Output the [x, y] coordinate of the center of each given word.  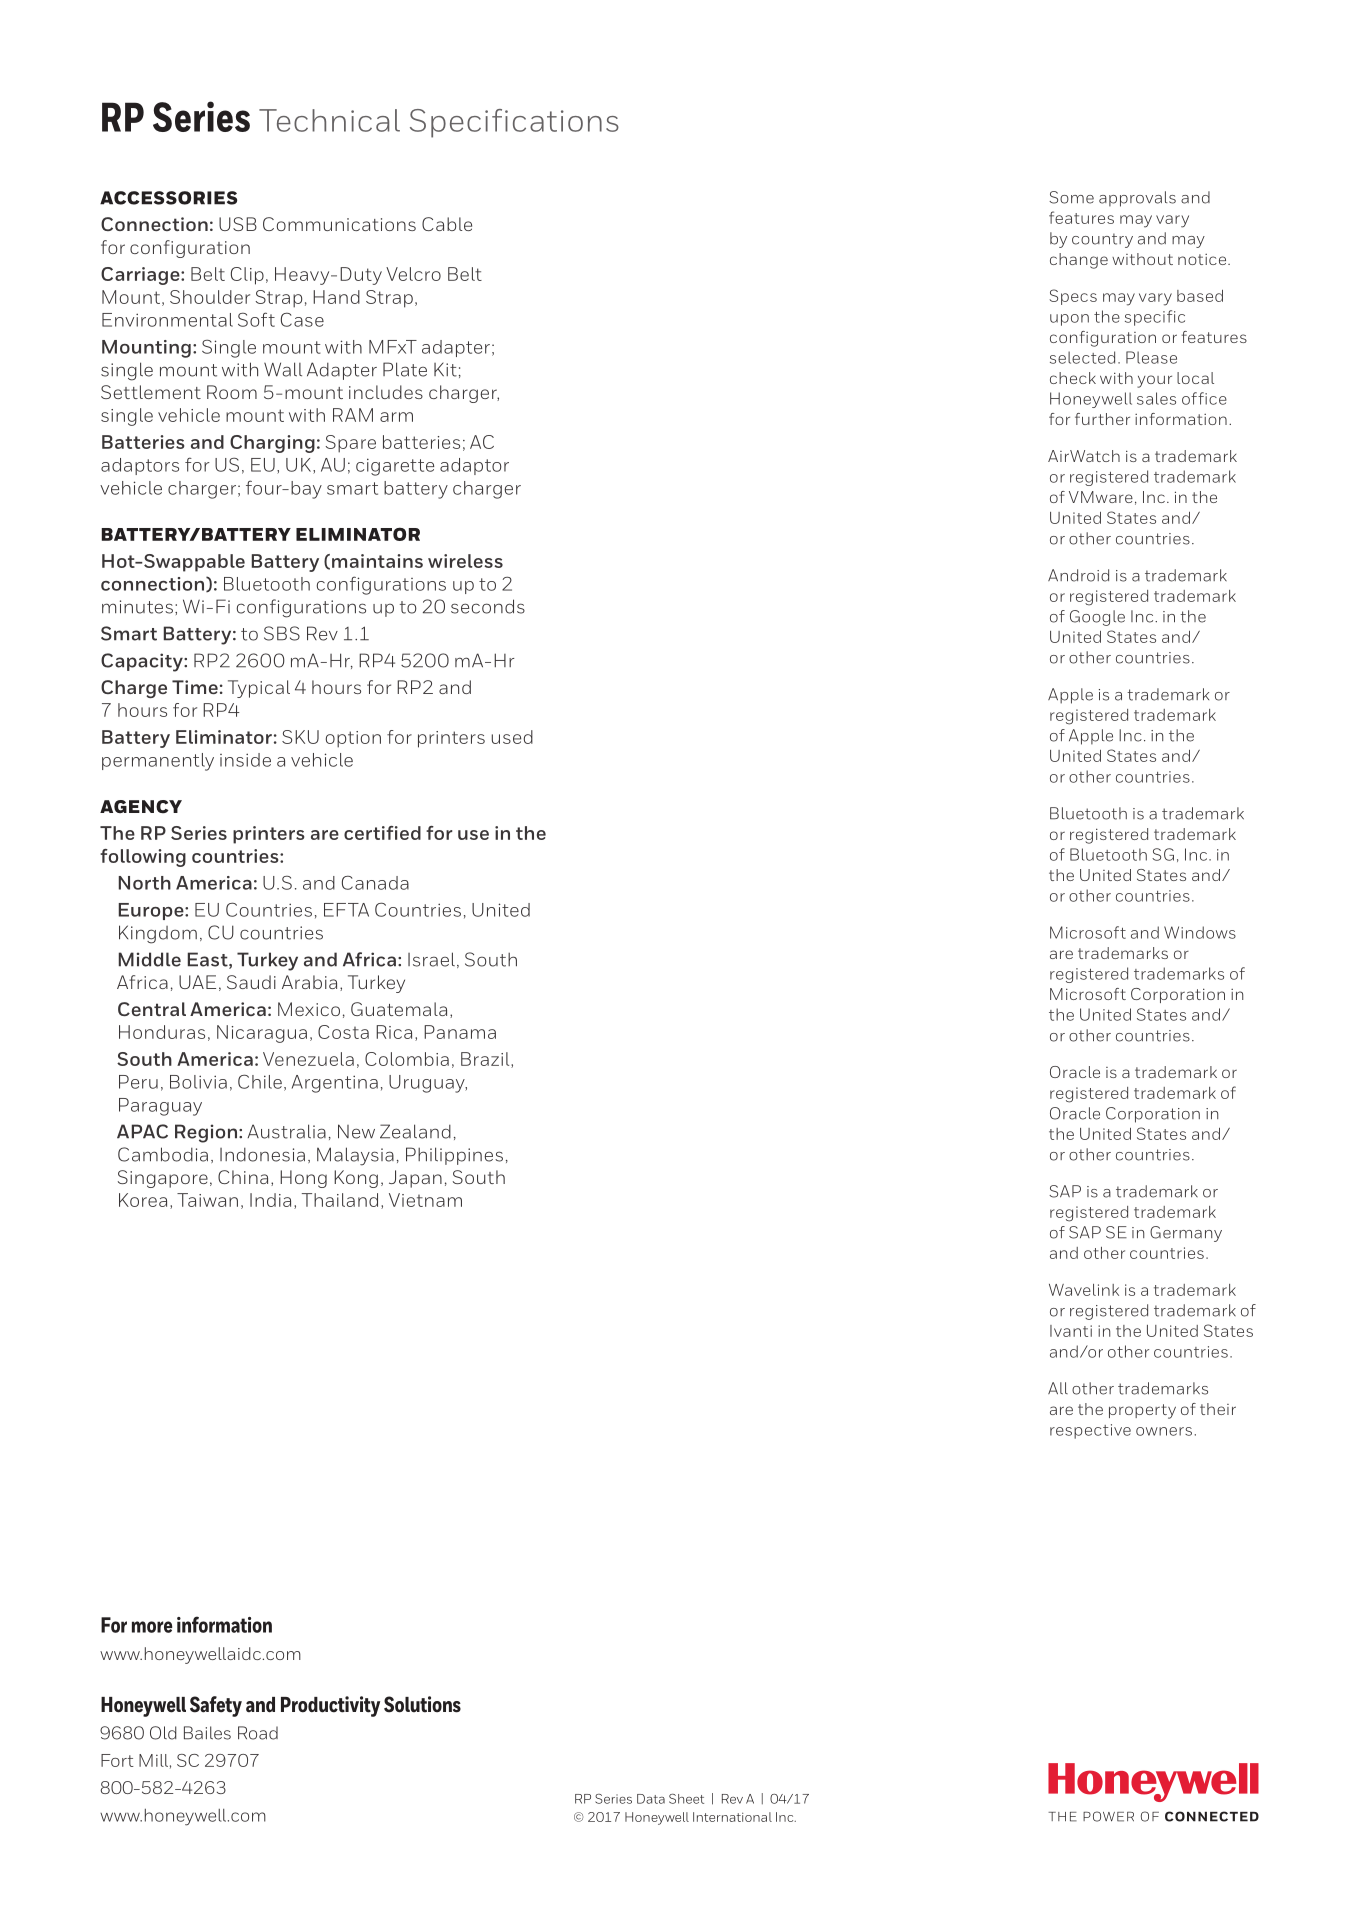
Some [1071, 197]
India [270, 1200]
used [512, 737]
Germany [1186, 1234]
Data [651, 1799]
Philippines [454, 1156]
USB [238, 224]
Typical [259, 689]
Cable [447, 224]
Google [1097, 618]
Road [258, 1733]
